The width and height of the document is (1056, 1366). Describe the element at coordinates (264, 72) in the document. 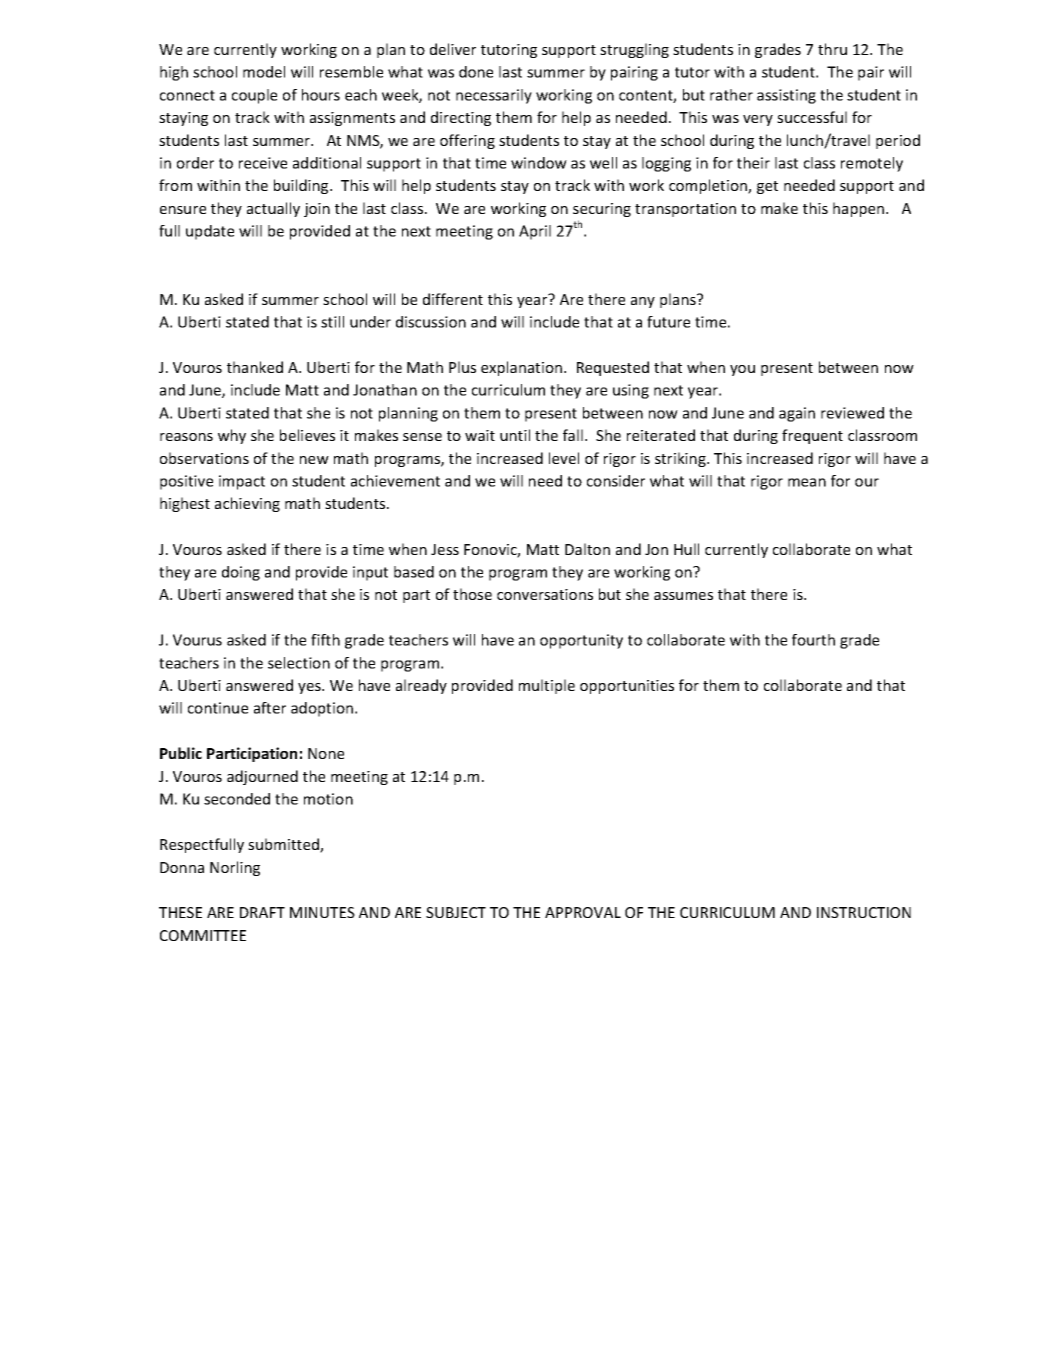

I see `model` at that location.
